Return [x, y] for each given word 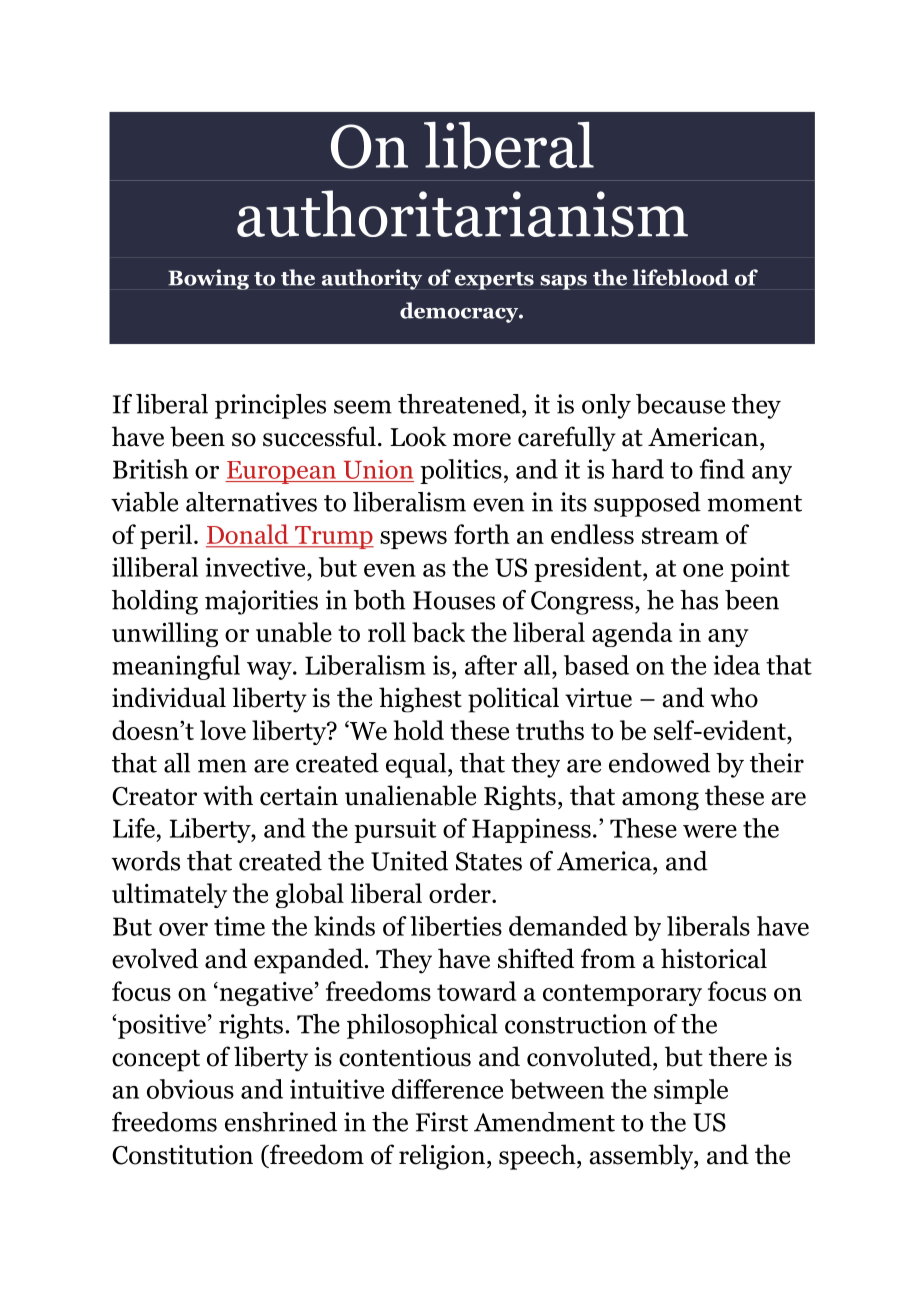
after [491, 665]
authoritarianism [462, 213]
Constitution [182, 1155]
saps [563, 282]
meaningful [176, 667]
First [442, 1122]
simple [691, 1091]
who [734, 697]
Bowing [208, 279]
